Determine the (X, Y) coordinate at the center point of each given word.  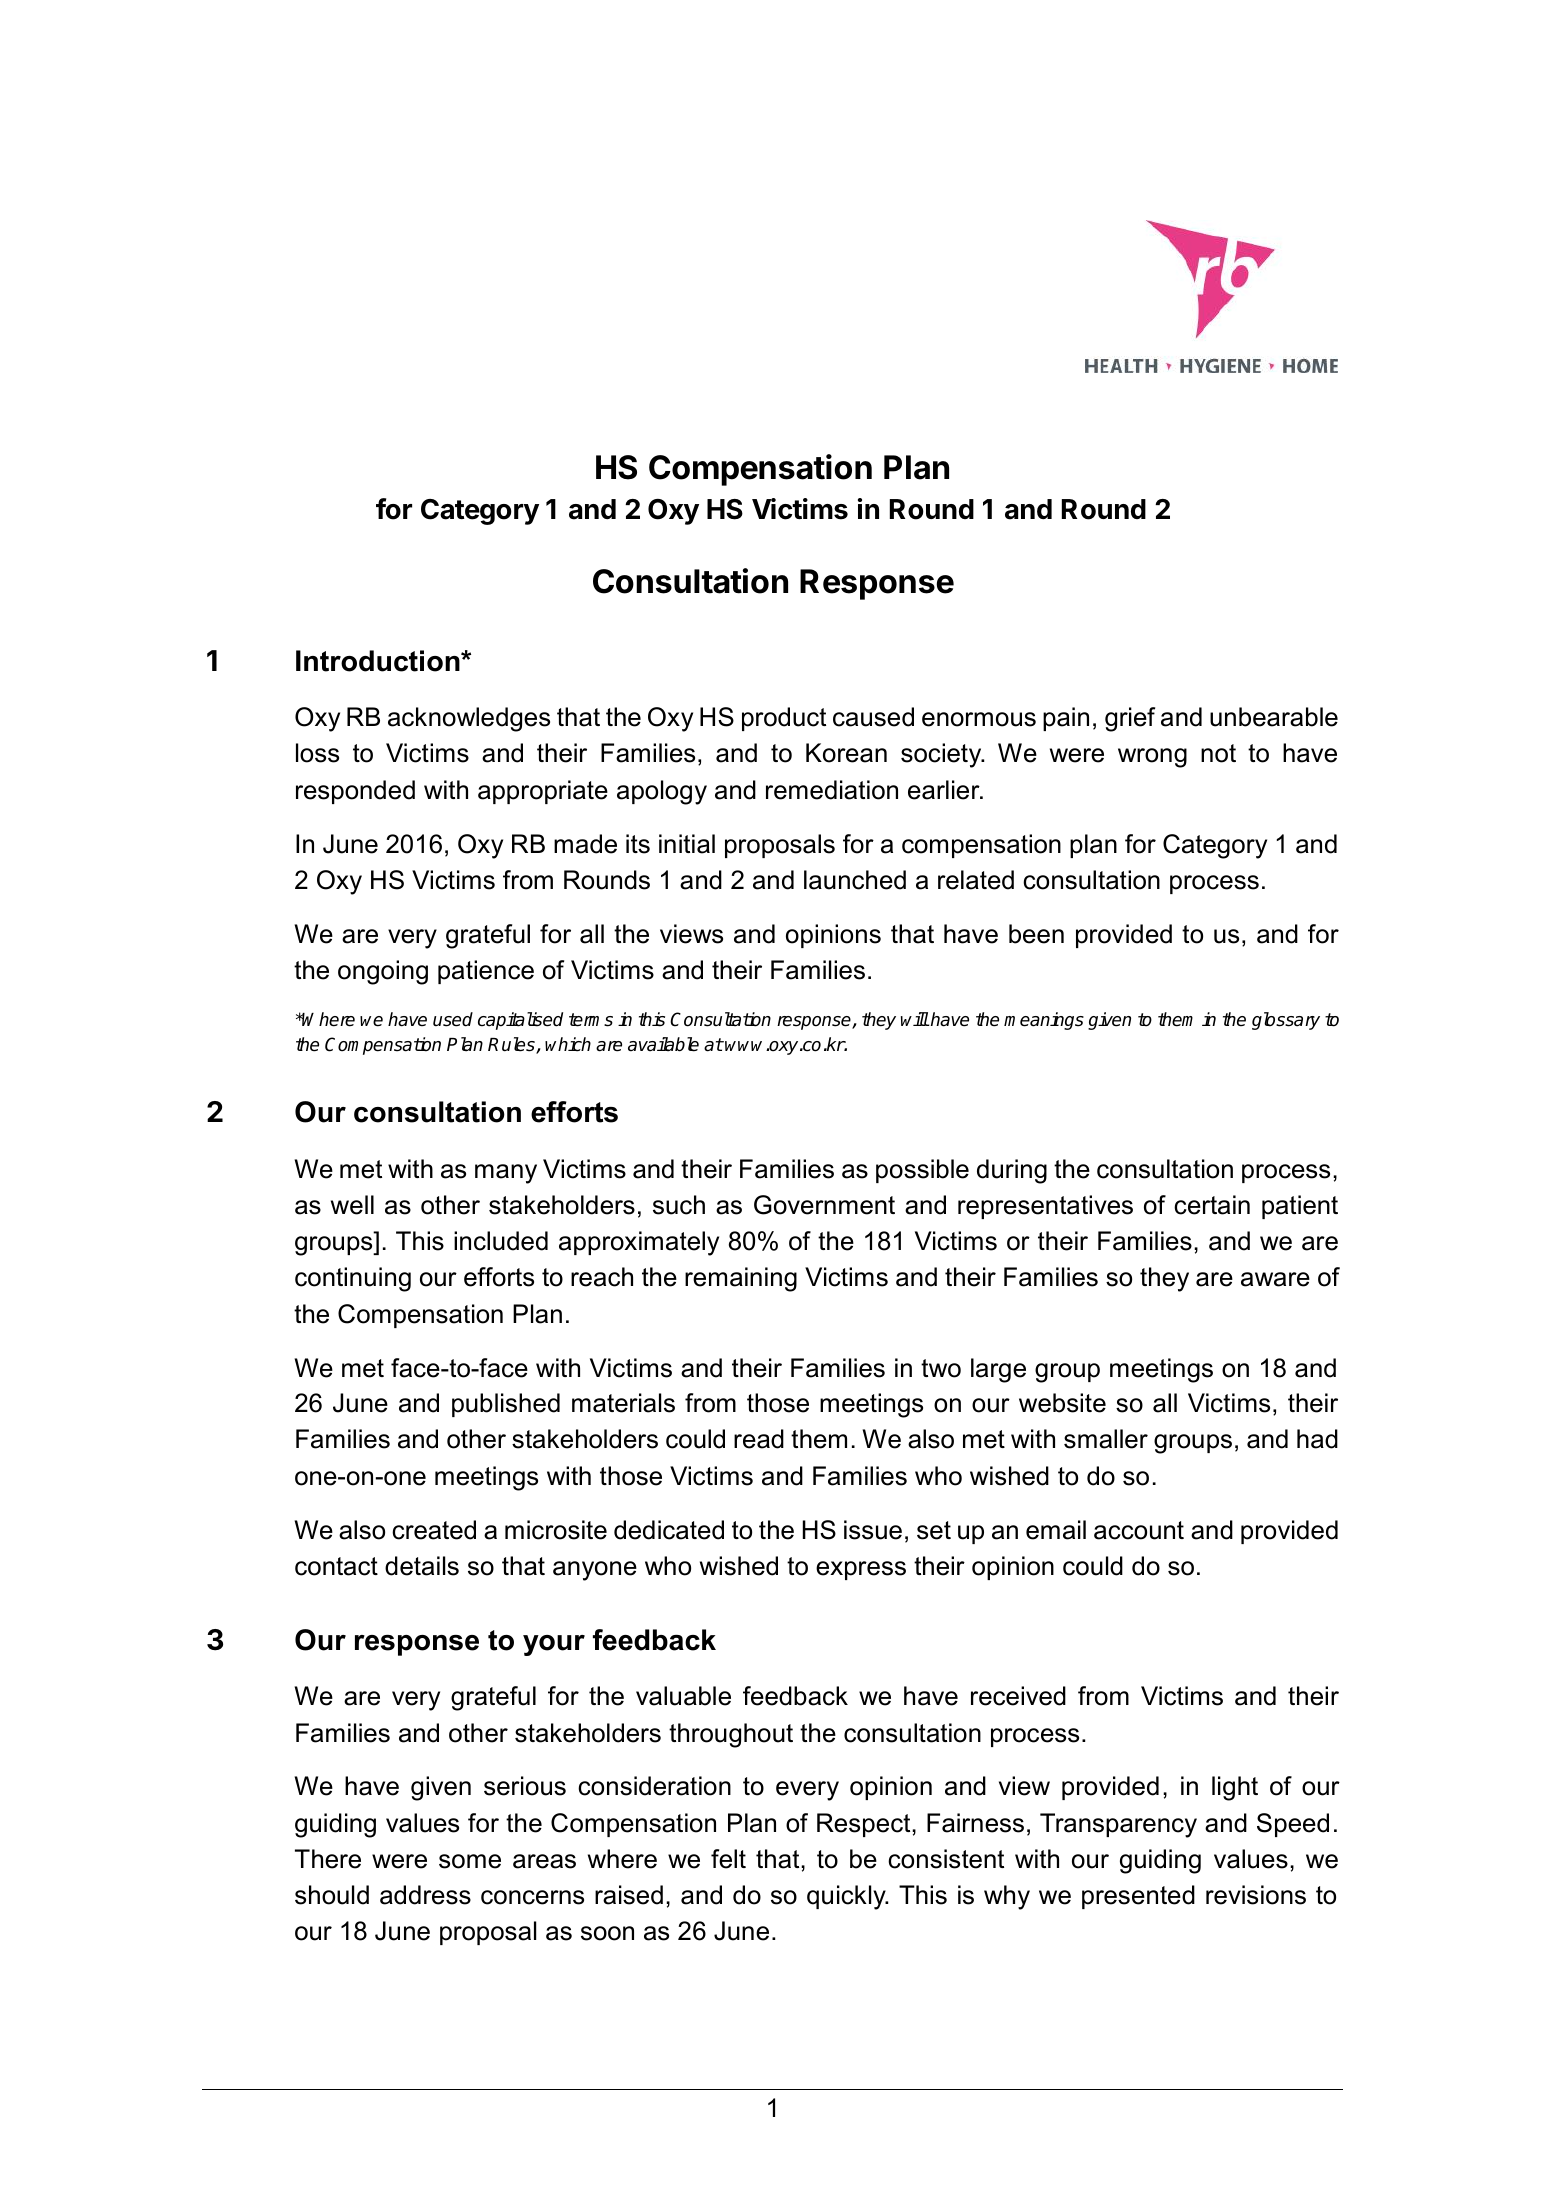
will (915, 1019)
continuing (353, 1279)
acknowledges (469, 719)
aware (1275, 1279)
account (1139, 1530)
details (422, 1566)
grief (1130, 719)
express (861, 1570)
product (784, 719)
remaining (741, 1279)
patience (486, 972)
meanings (1044, 1021)
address (425, 1895)
